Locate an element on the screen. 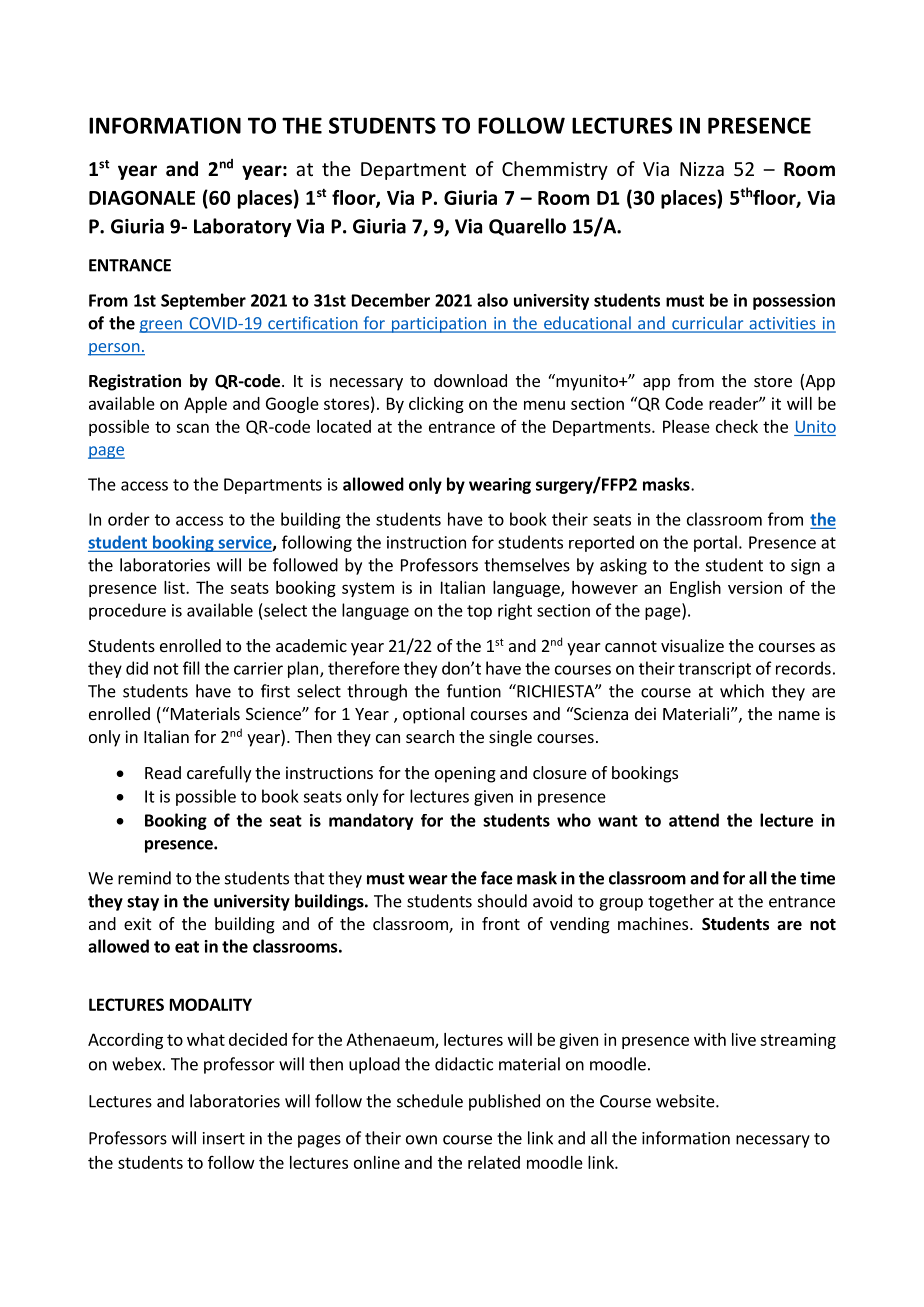 Image resolution: width=924 pixels, height=1307 pixels. insert is located at coordinates (224, 1138).
